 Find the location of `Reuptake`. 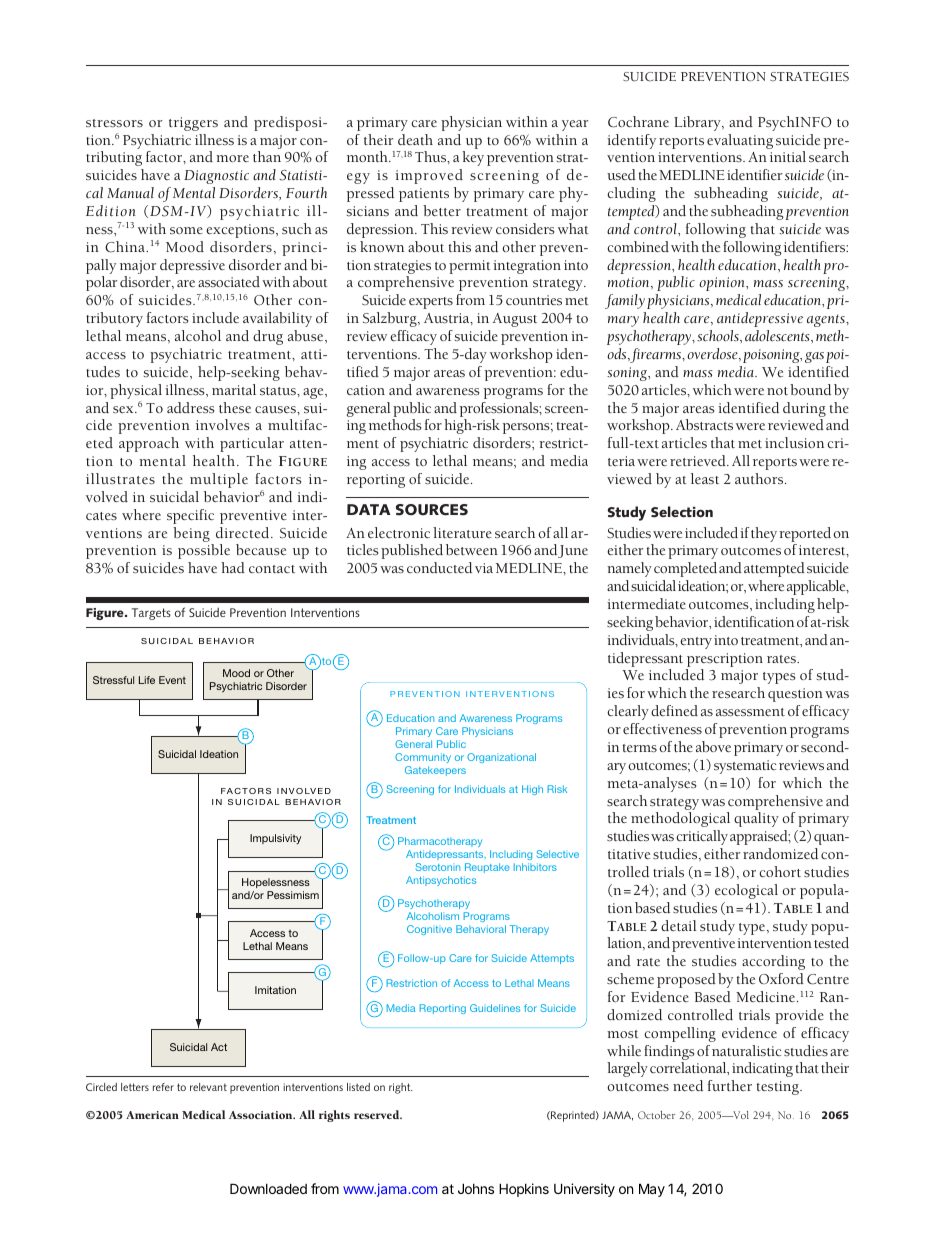

Reuptake is located at coordinates (487, 868).
